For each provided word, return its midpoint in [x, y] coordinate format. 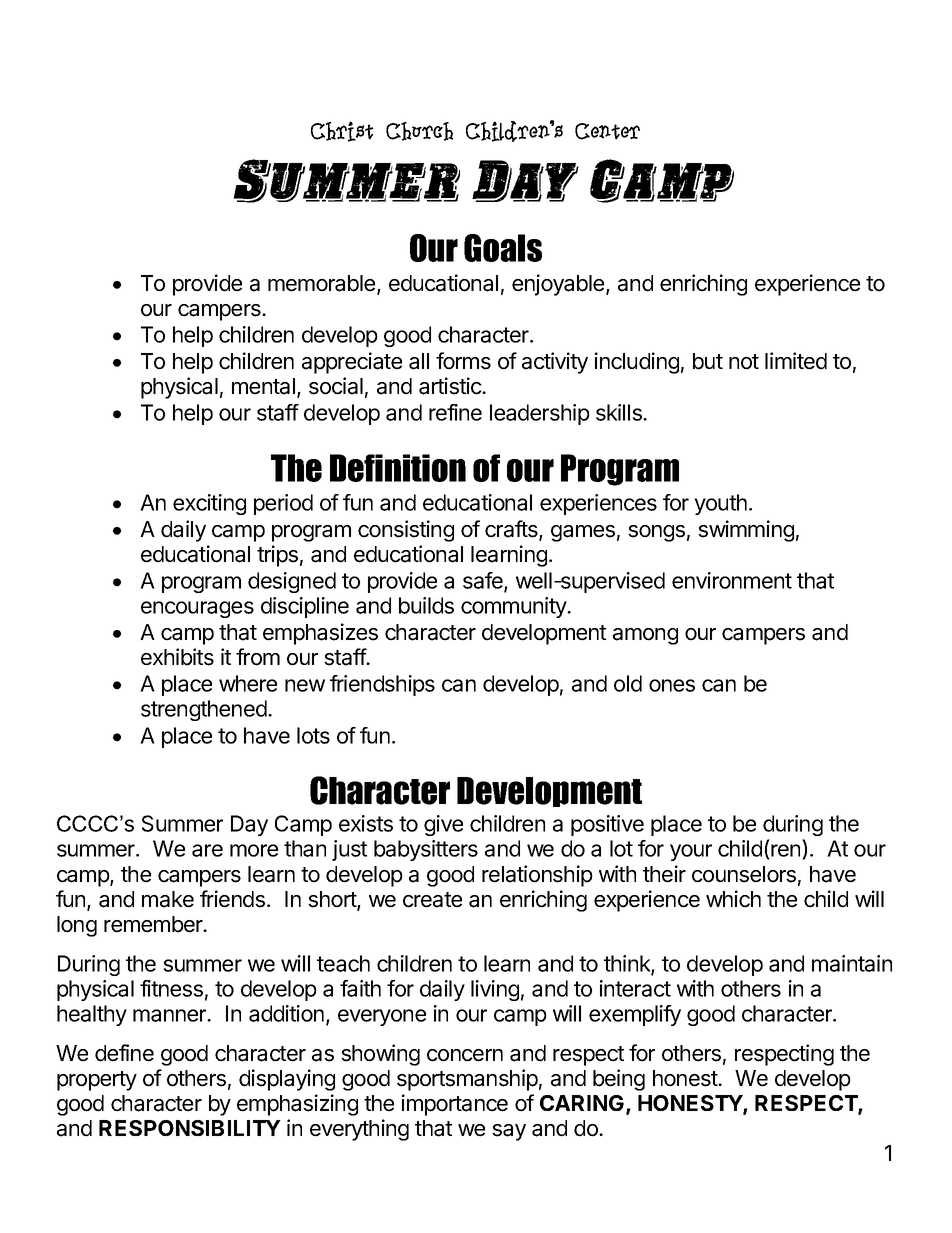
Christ [342, 131]
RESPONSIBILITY [190, 1128]
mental [263, 386]
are [207, 850]
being [619, 1080]
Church [419, 131]
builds [426, 605]
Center [607, 131]
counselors [744, 874]
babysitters [426, 850]
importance [455, 1105]
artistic [451, 386]
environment [732, 580]
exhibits [177, 657]
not [744, 362]
